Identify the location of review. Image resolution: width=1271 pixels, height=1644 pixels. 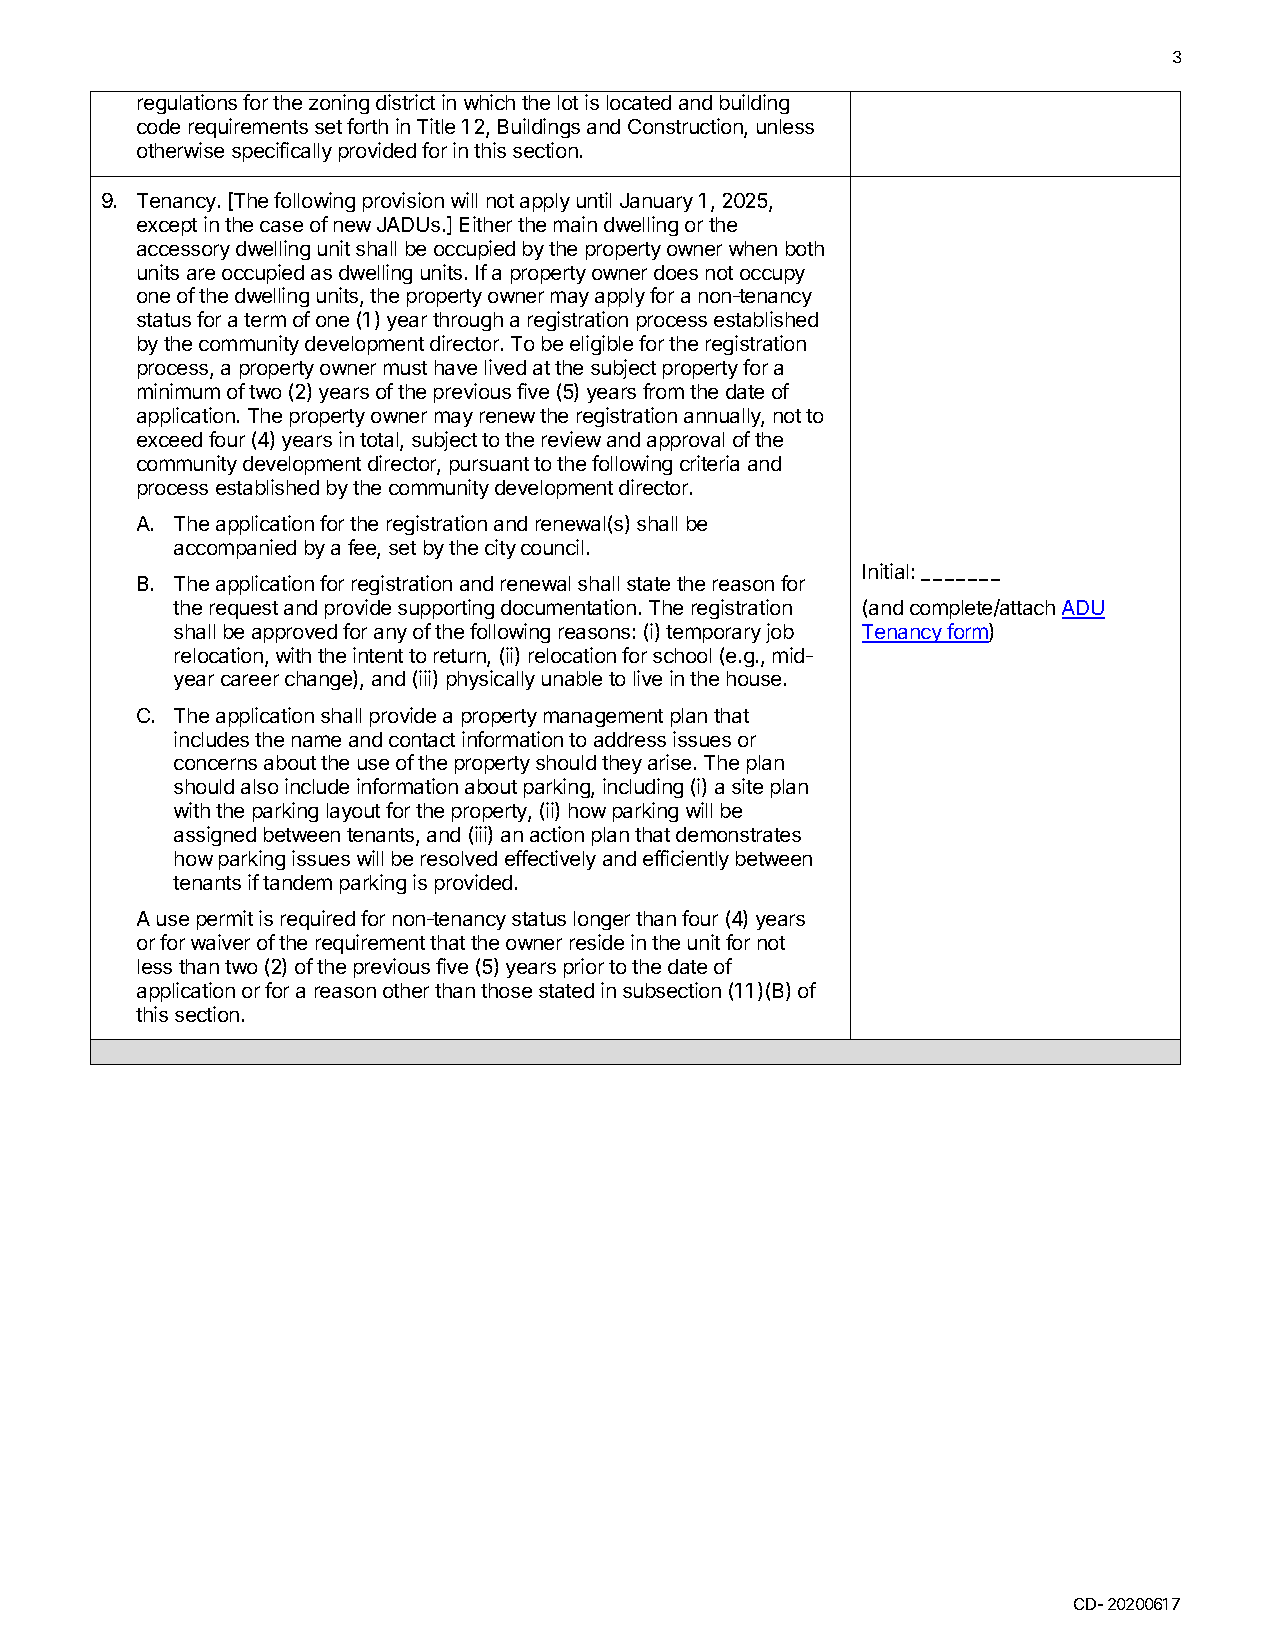
(571, 439).
